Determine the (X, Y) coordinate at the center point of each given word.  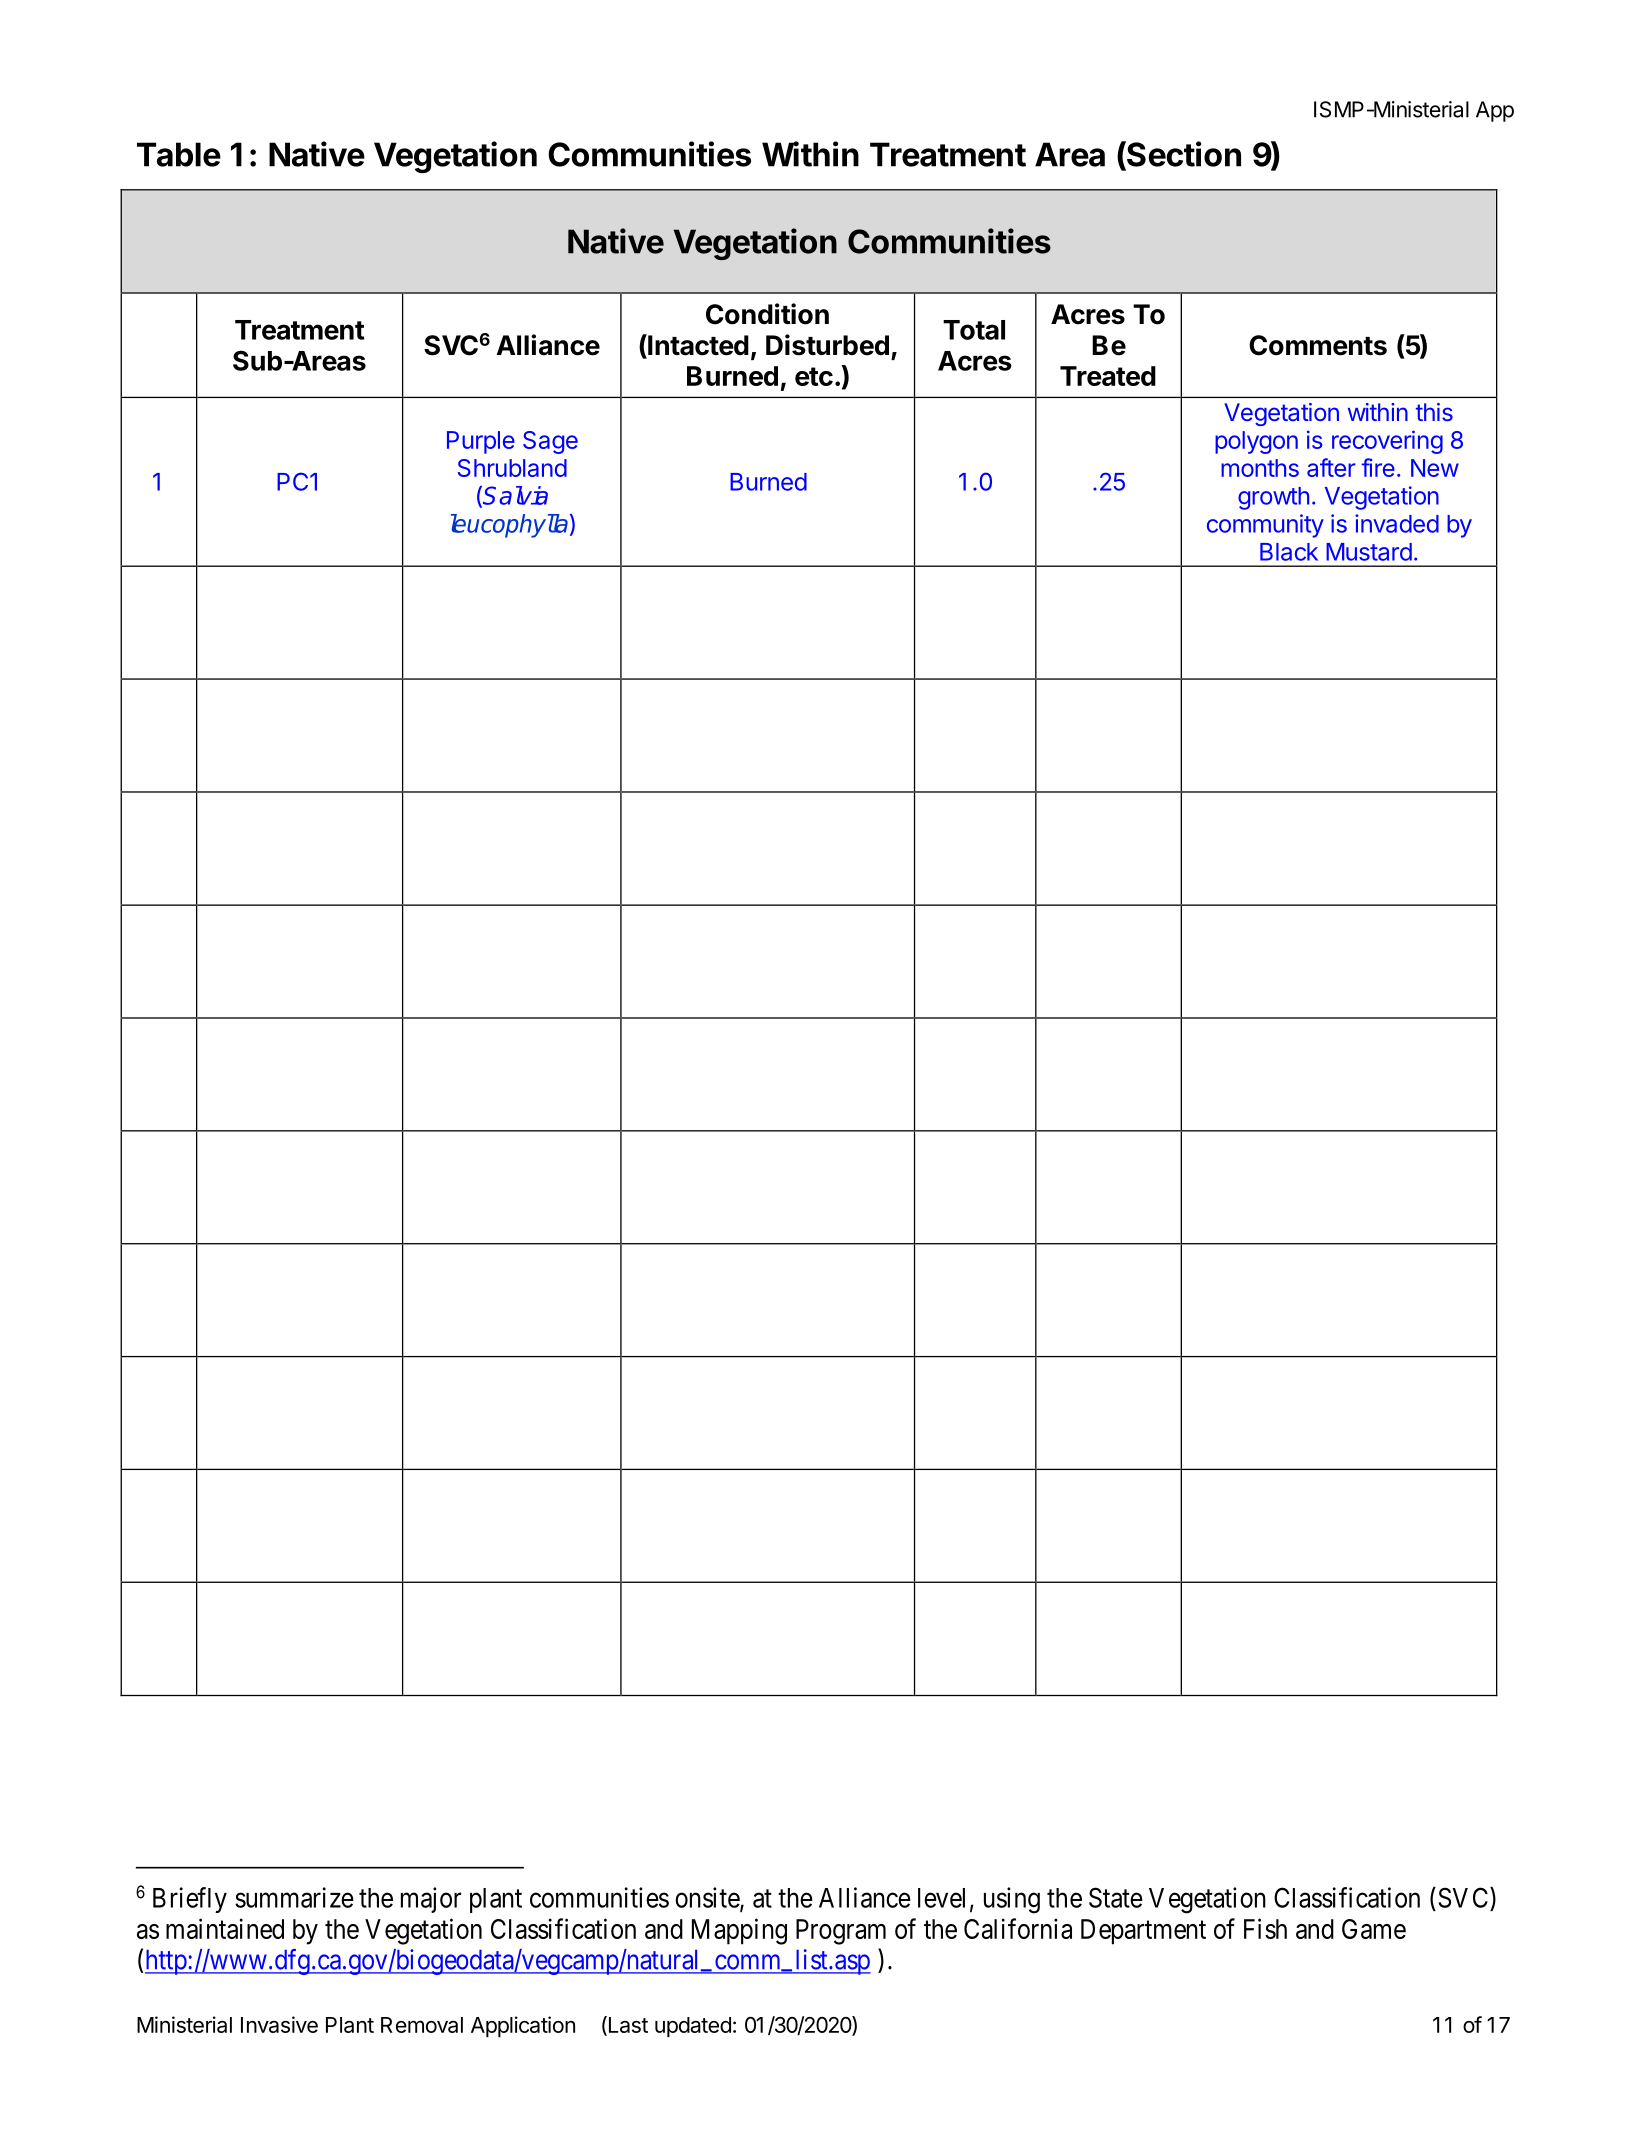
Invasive (279, 2024)
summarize (294, 1897)
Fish (1265, 1928)
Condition (767, 314)
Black (1289, 552)
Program (841, 1932)
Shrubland (512, 468)
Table (179, 154)
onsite (708, 1898)
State (1116, 1897)
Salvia (515, 495)
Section (1183, 155)
